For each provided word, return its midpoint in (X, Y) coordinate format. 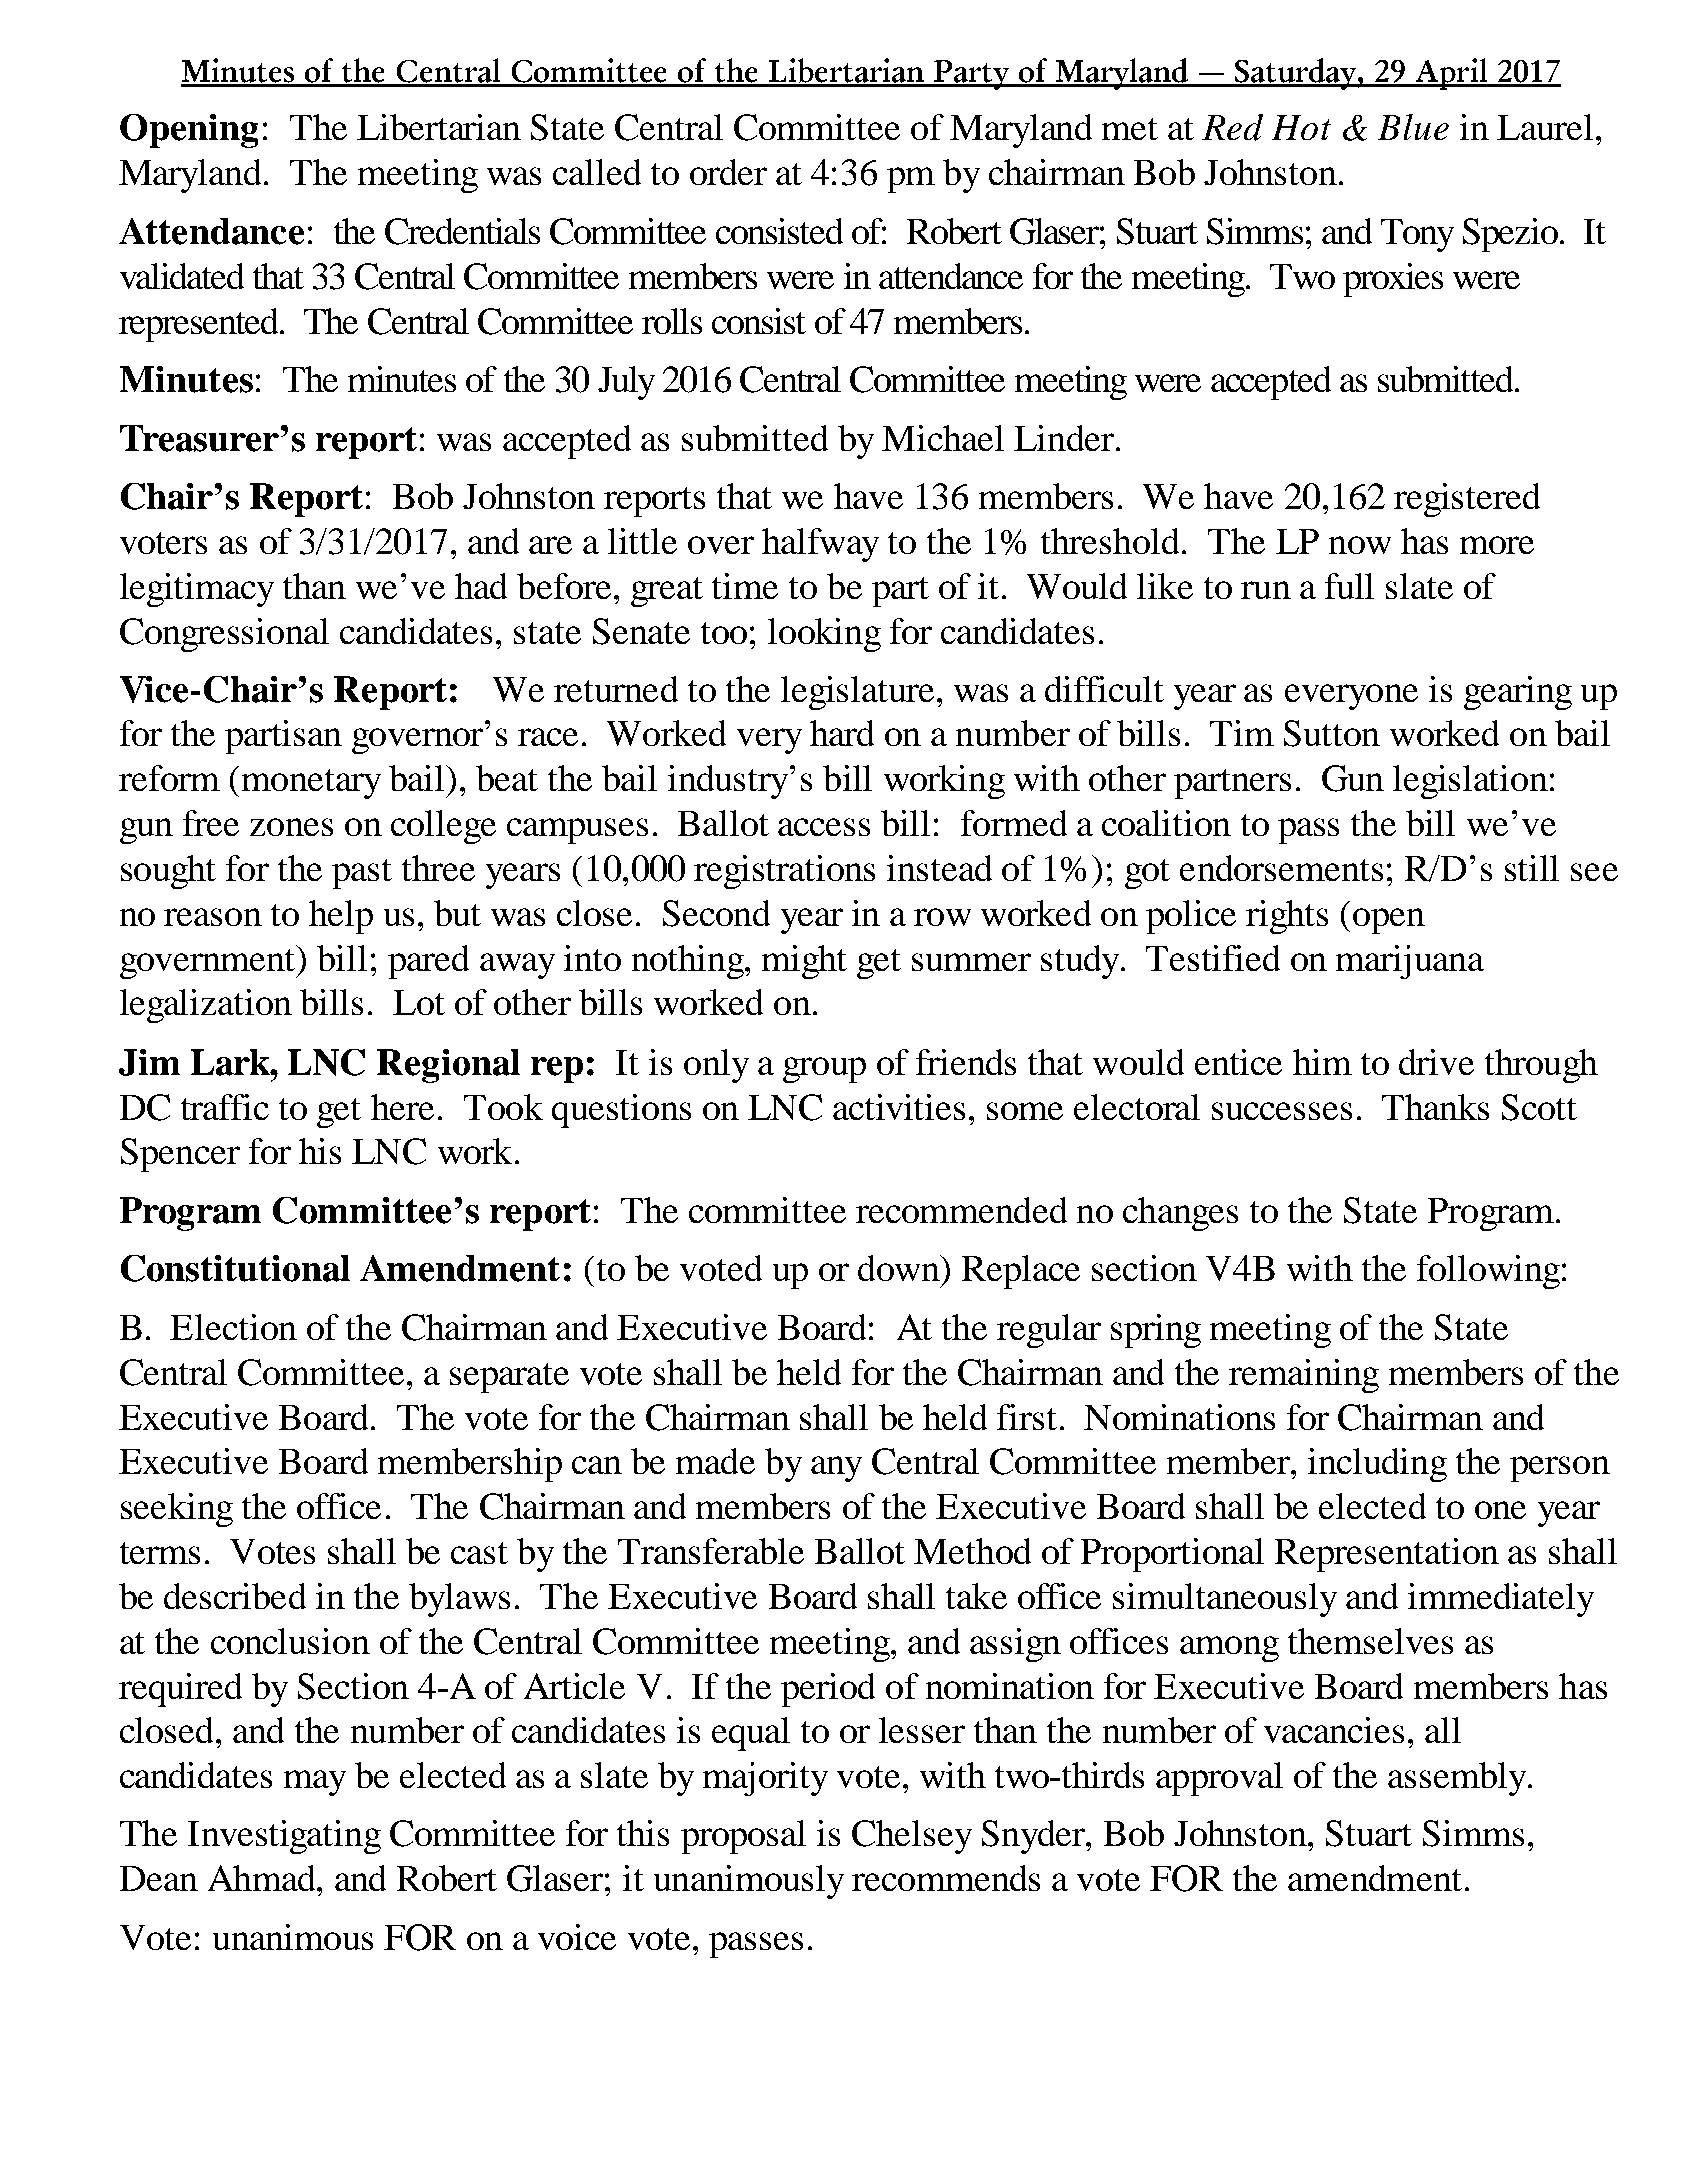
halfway (820, 545)
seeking (177, 1510)
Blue (1413, 127)
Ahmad (263, 1878)
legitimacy (197, 590)
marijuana (1410, 962)
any (836, 1469)
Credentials (462, 231)
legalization (206, 1006)
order (728, 172)
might (804, 962)
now (1360, 545)
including (1377, 1465)
